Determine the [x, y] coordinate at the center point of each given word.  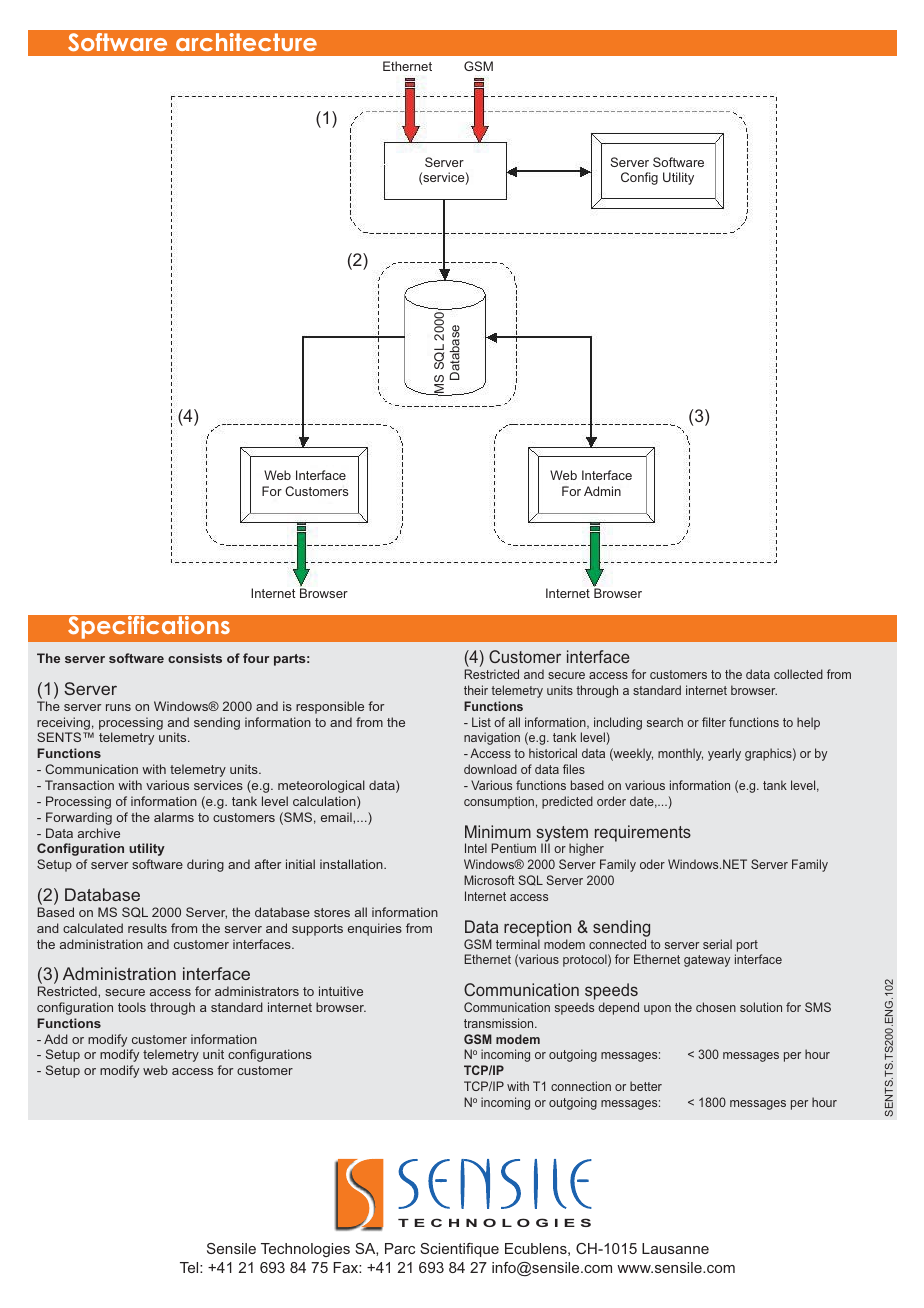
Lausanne [675, 1248]
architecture [246, 42]
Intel [476, 848]
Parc [400, 1248]
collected [798, 674]
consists [195, 658]
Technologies [305, 1250]
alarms [174, 817]
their [476, 690]
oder [652, 864]
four [256, 658]
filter [714, 722]
